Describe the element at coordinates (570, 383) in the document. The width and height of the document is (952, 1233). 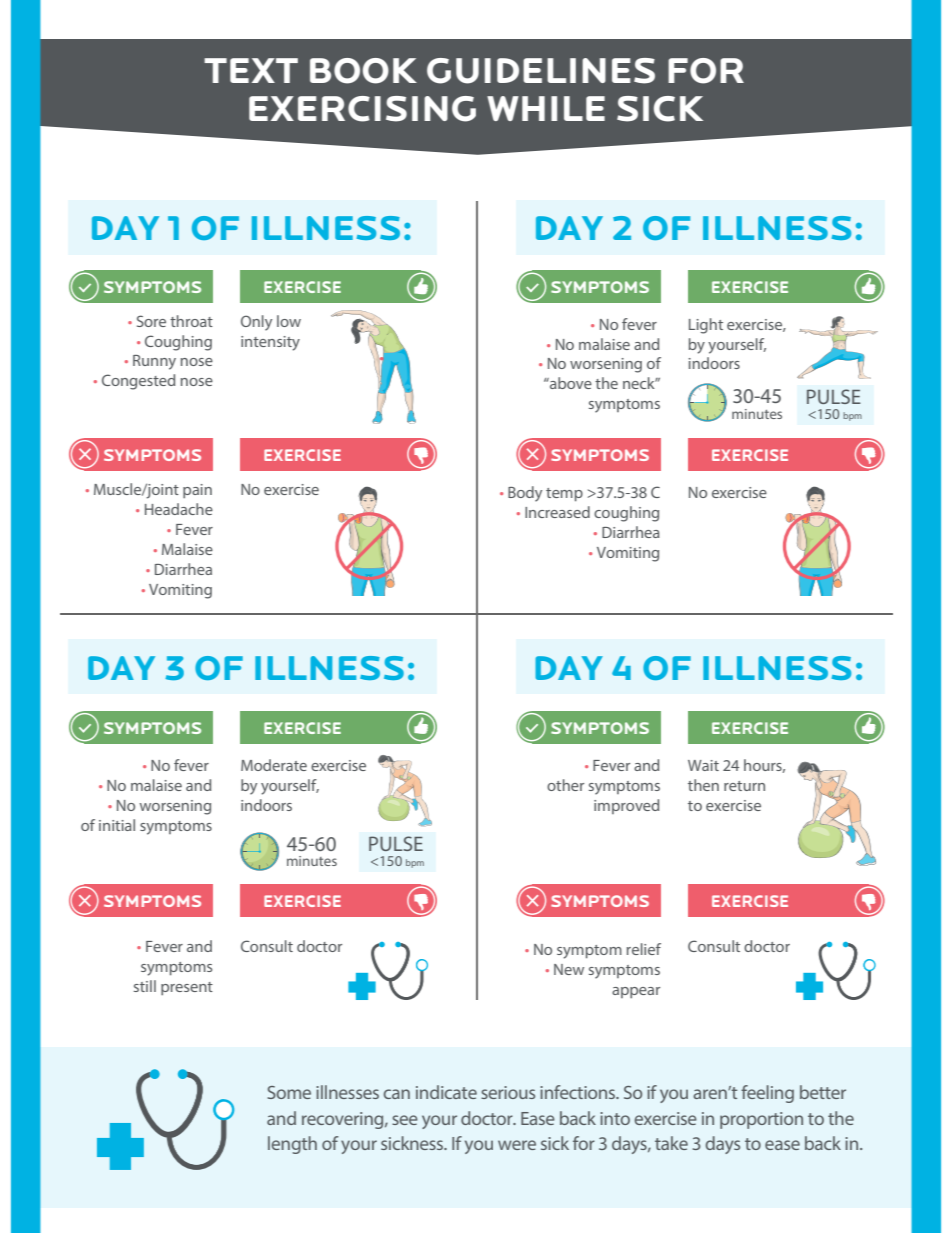
I see `above` at that location.
